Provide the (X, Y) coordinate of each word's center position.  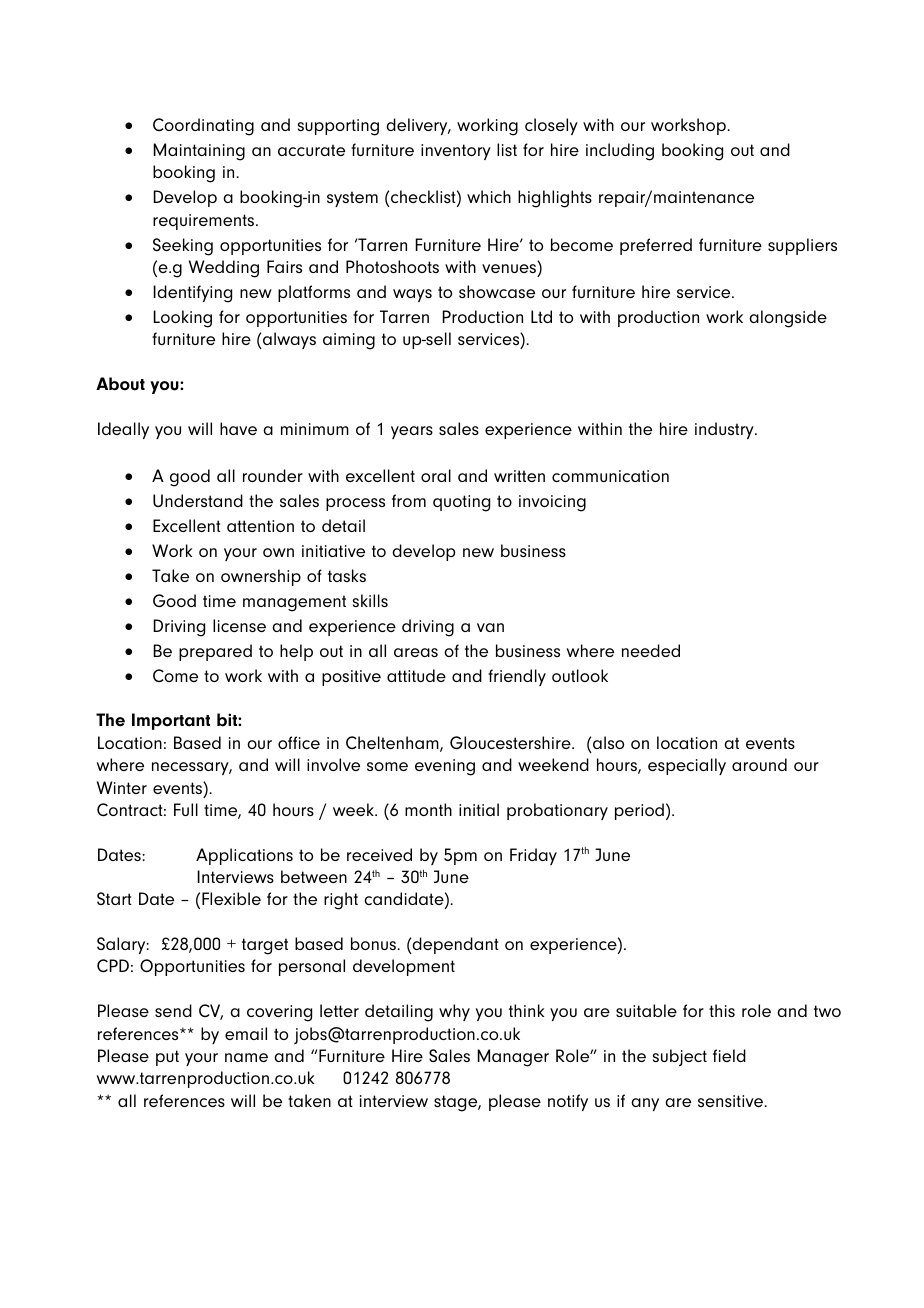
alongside (788, 319)
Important (171, 721)
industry (725, 430)
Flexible (231, 898)
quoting (461, 503)
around (759, 764)
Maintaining (199, 152)
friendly (517, 677)
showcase (497, 291)
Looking (182, 319)
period (639, 811)
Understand (198, 500)
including (620, 152)
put (167, 1058)
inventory (456, 152)
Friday (533, 856)
